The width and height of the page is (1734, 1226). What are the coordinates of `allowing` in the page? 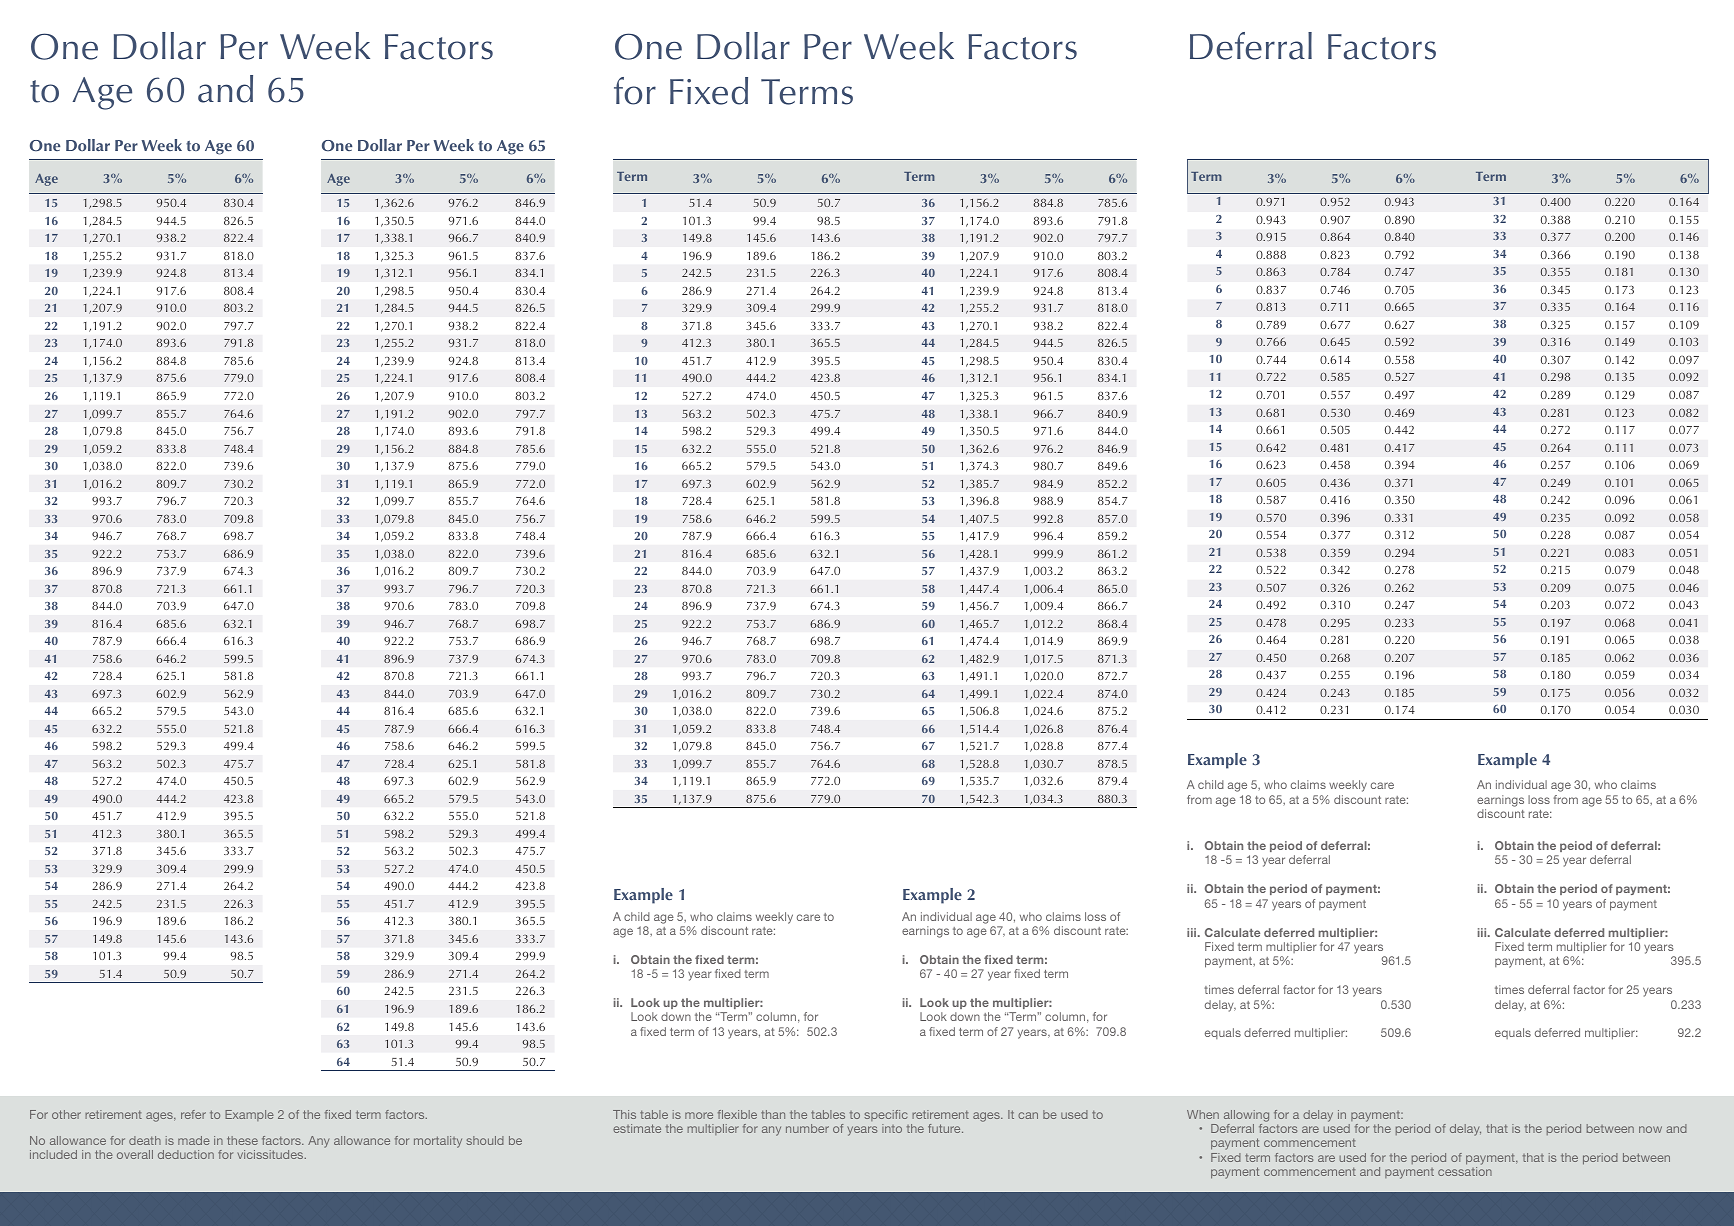 It's located at (1246, 1116).
